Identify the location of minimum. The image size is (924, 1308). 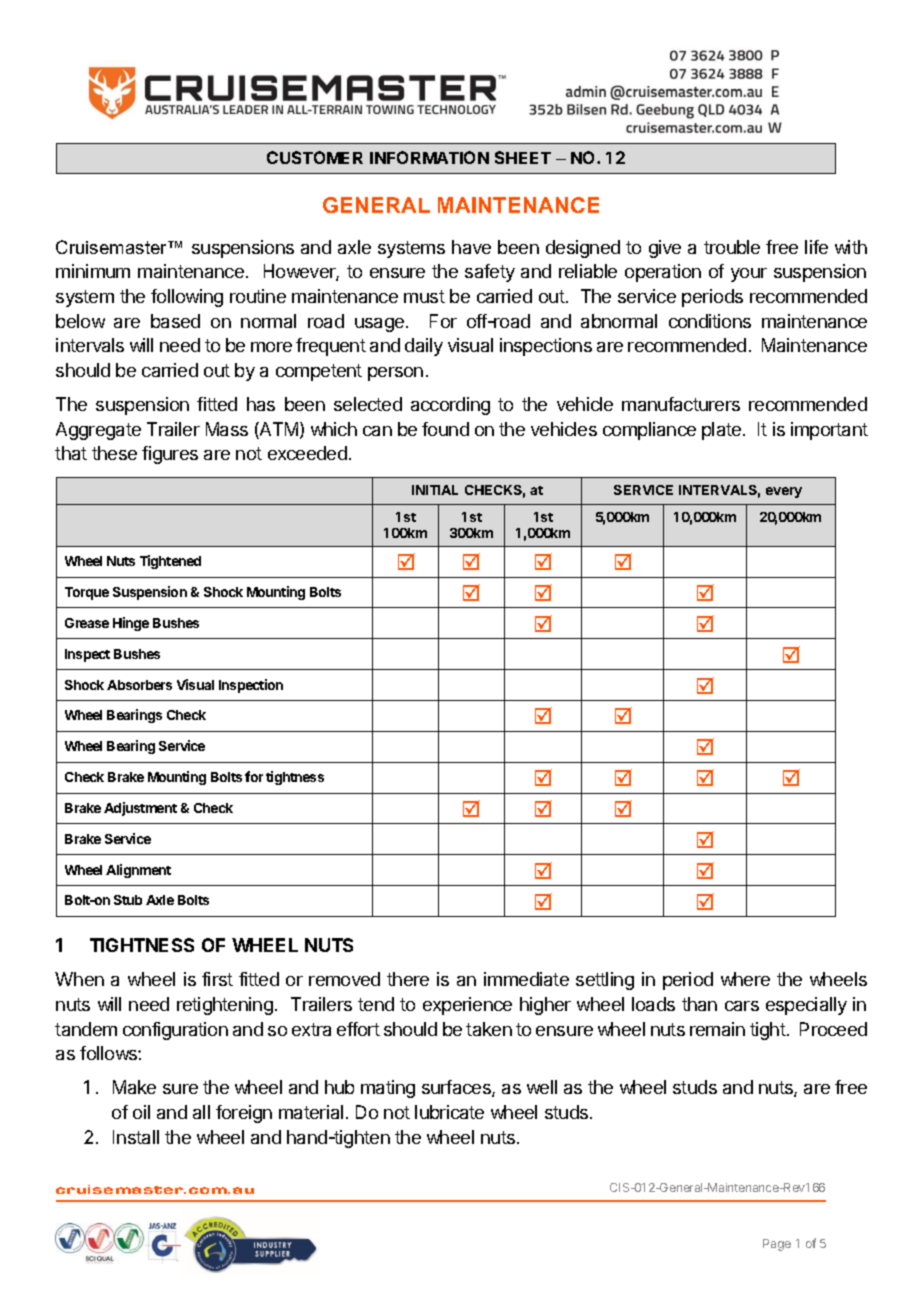
(93, 271).
